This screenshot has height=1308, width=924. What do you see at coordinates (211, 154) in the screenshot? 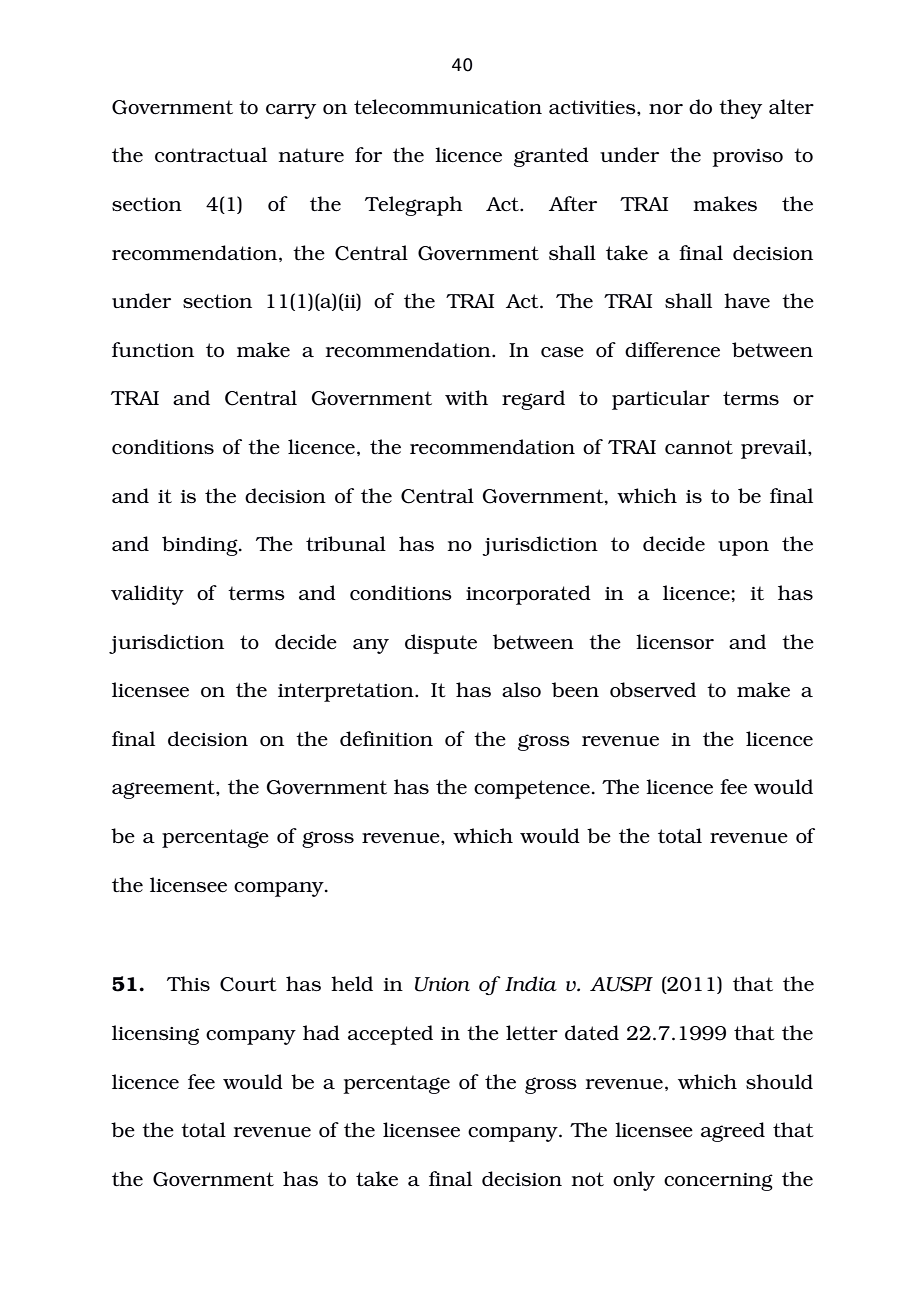
I see `contractual` at bounding box center [211, 154].
